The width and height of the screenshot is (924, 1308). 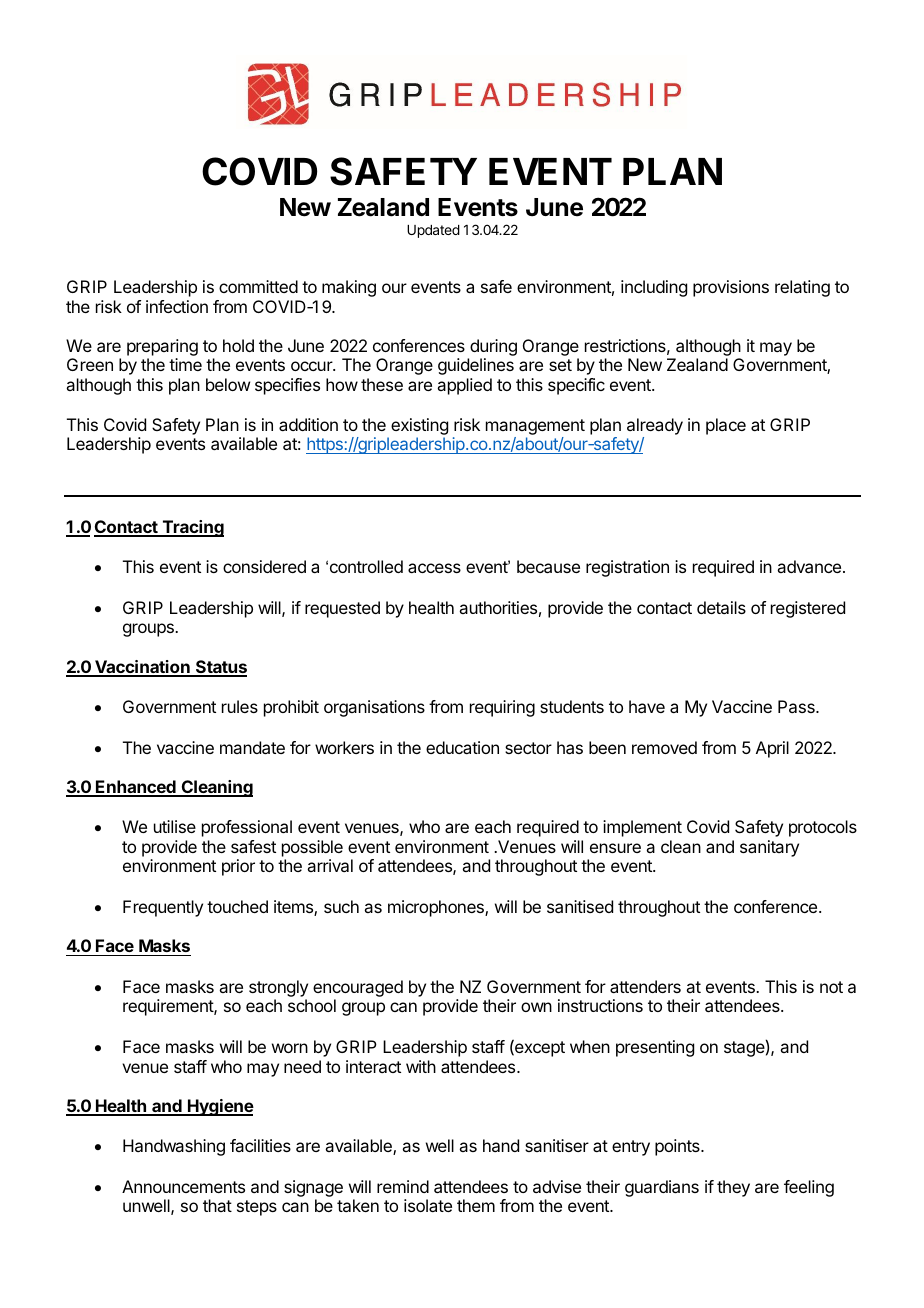 I want to click on them, so click(x=476, y=1205).
